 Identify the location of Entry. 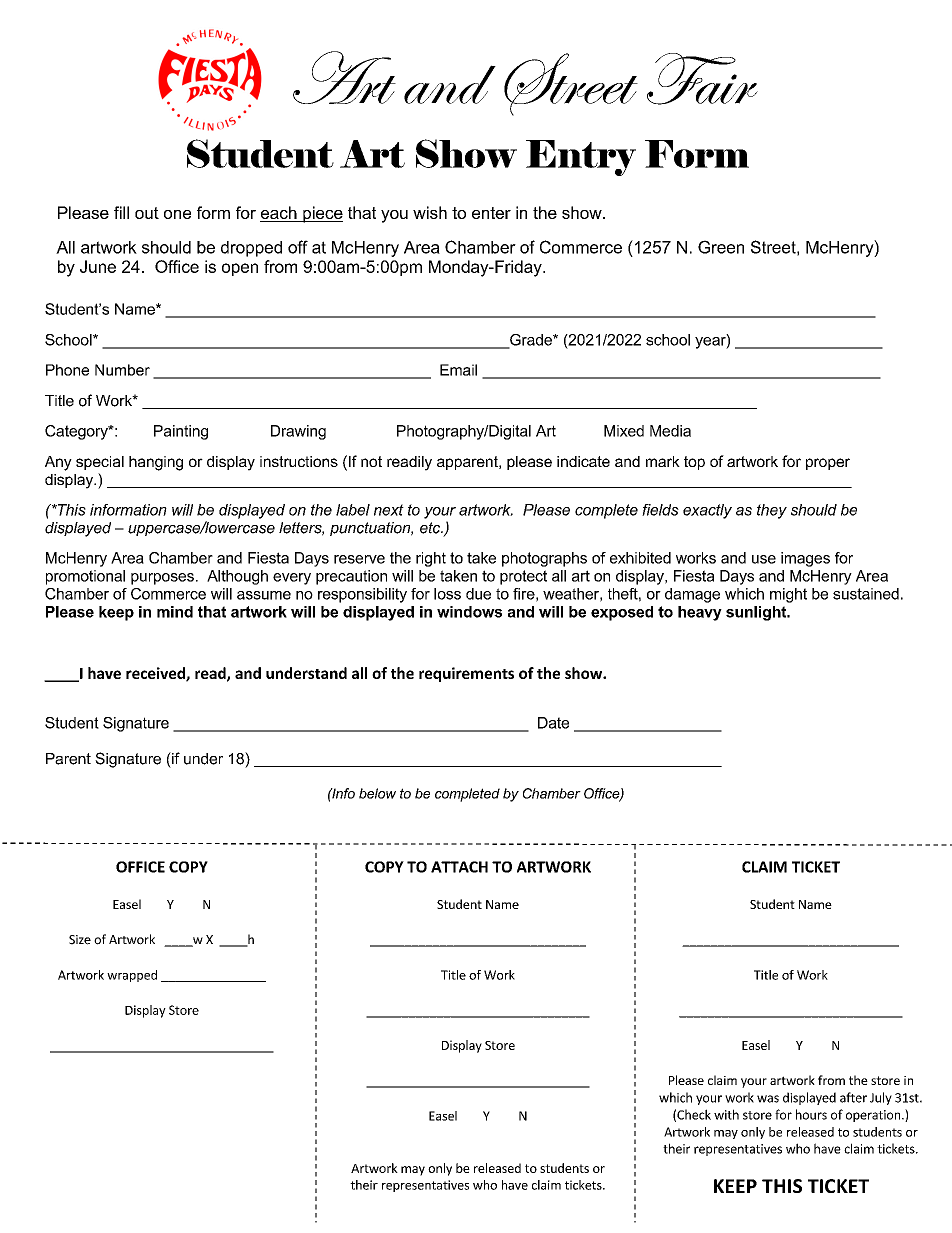
(581, 158).
